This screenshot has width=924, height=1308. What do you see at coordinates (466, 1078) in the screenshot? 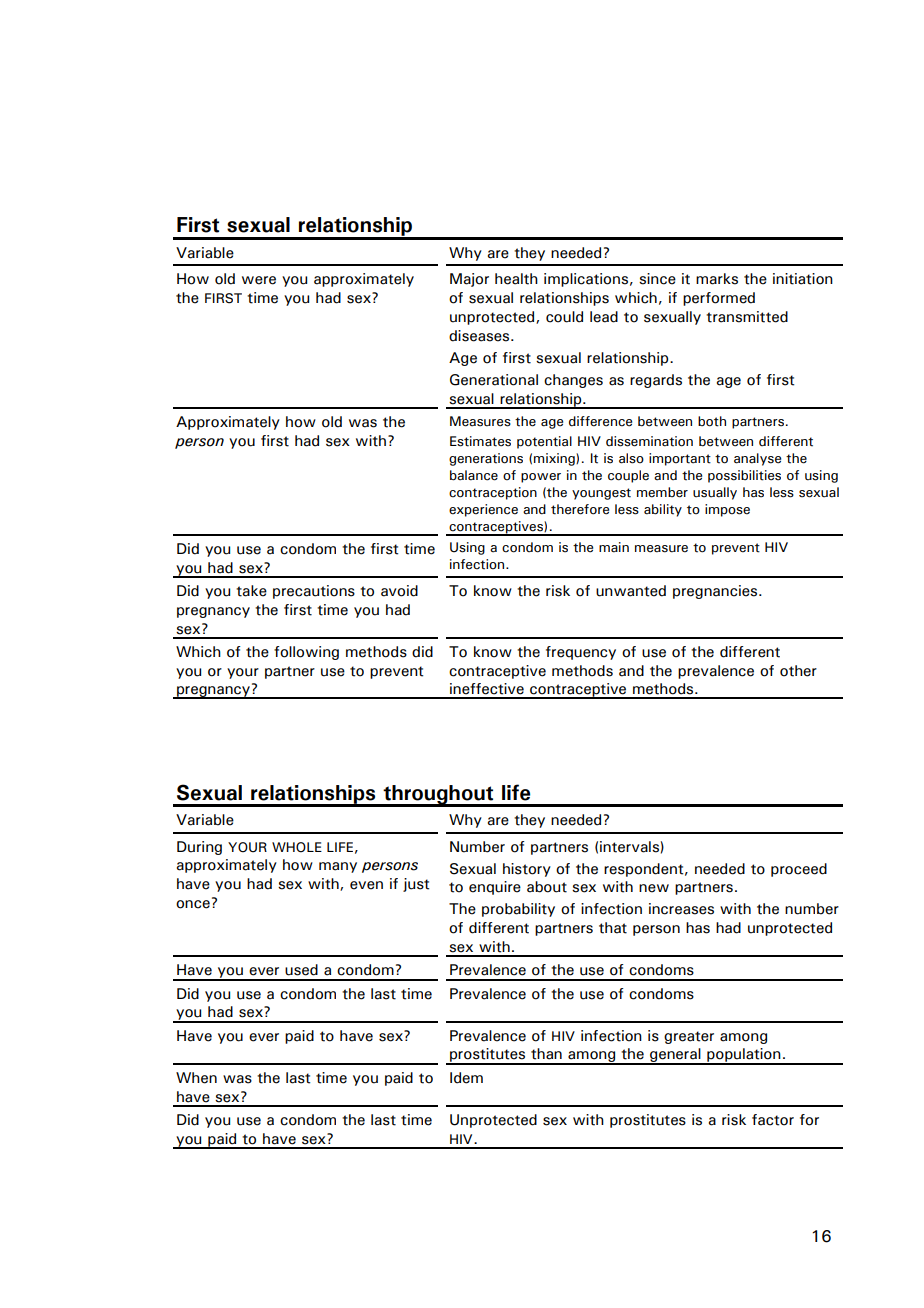
I see `Idem` at bounding box center [466, 1078].
